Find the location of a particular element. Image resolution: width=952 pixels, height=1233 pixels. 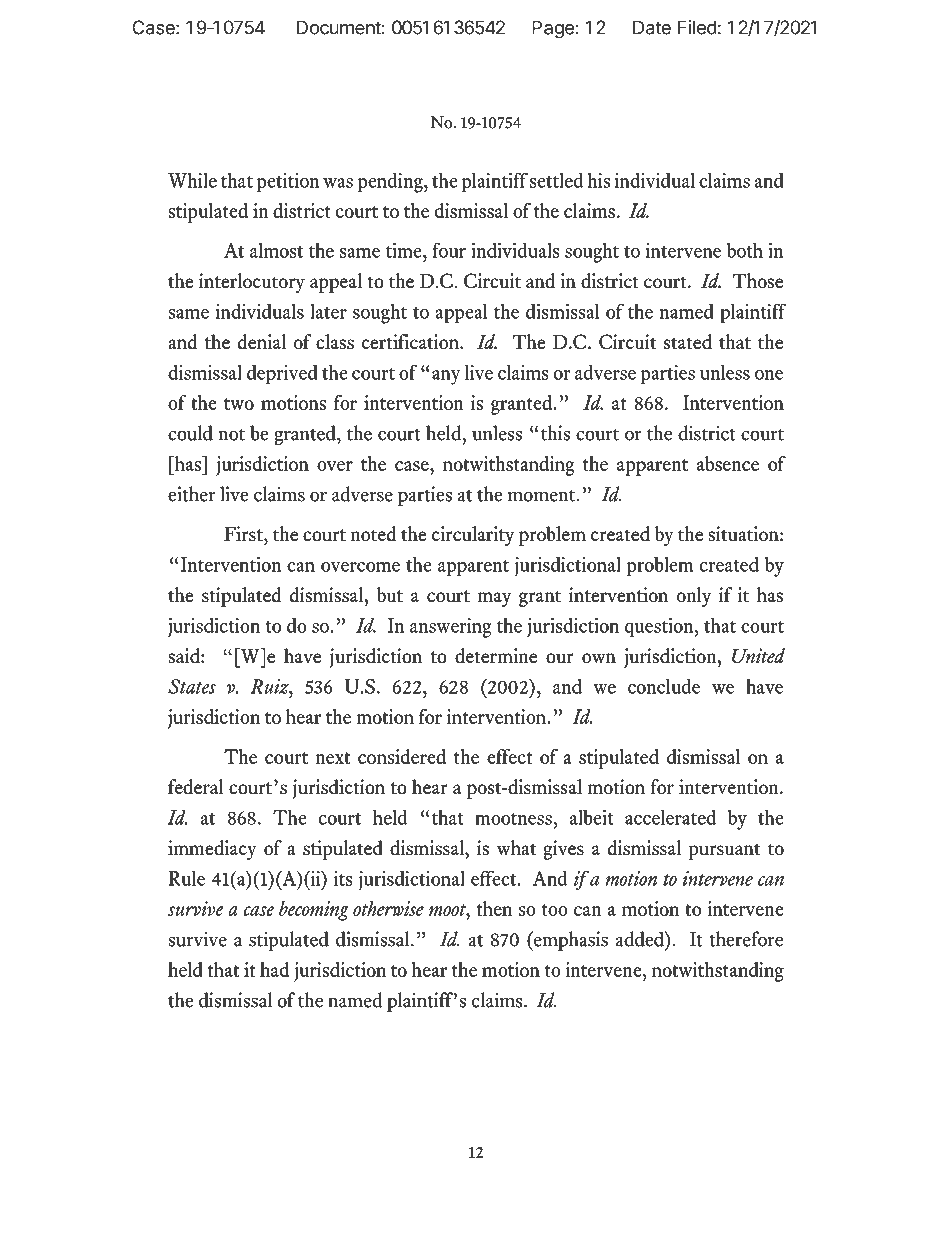

petition is located at coordinates (288, 182).
